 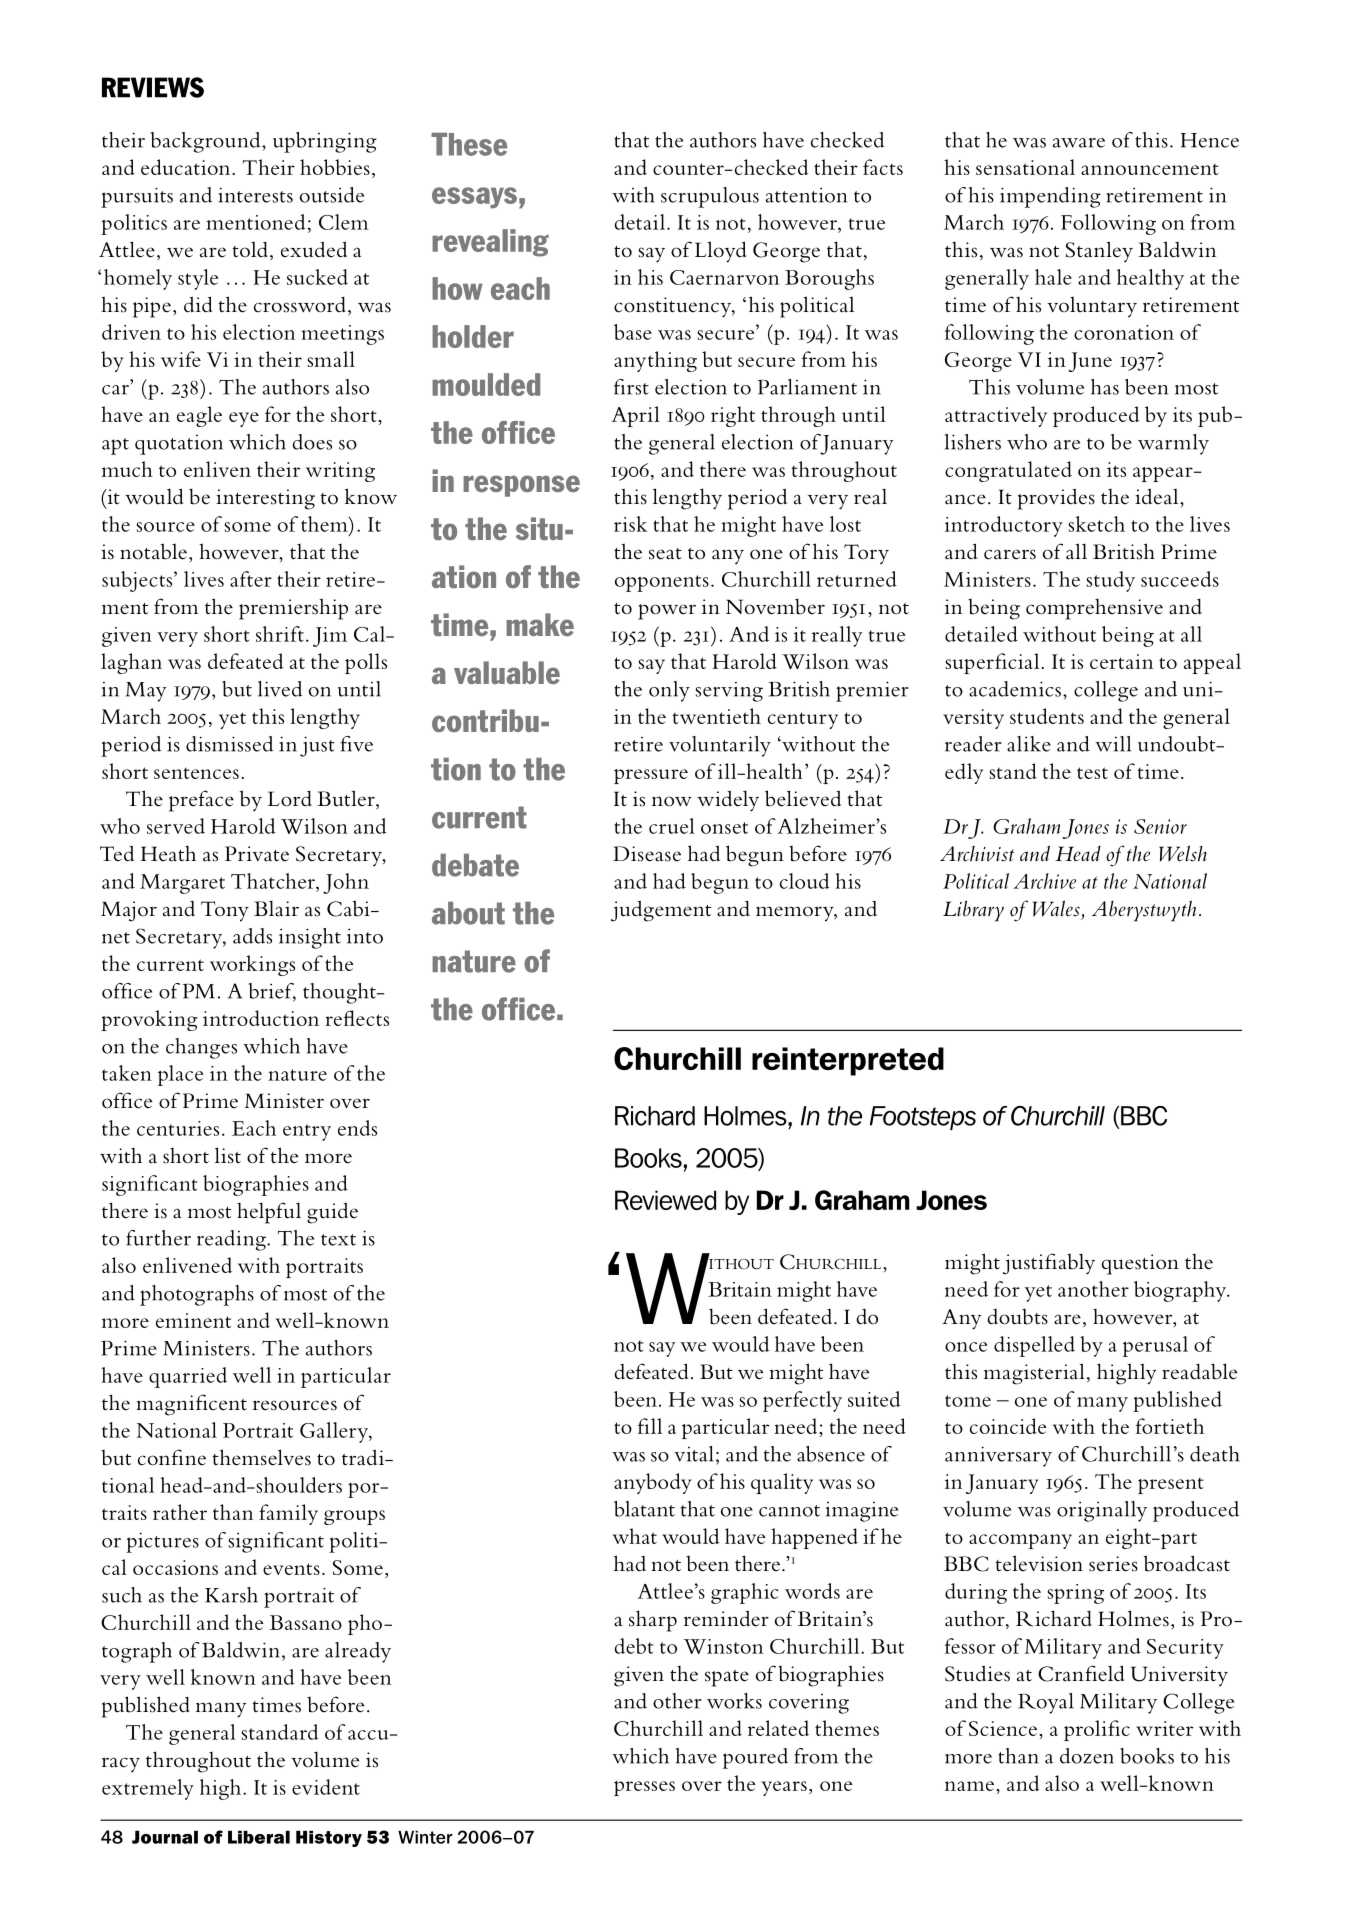 What do you see at coordinates (207, 142) in the document?
I see `background` at bounding box center [207, 142].
